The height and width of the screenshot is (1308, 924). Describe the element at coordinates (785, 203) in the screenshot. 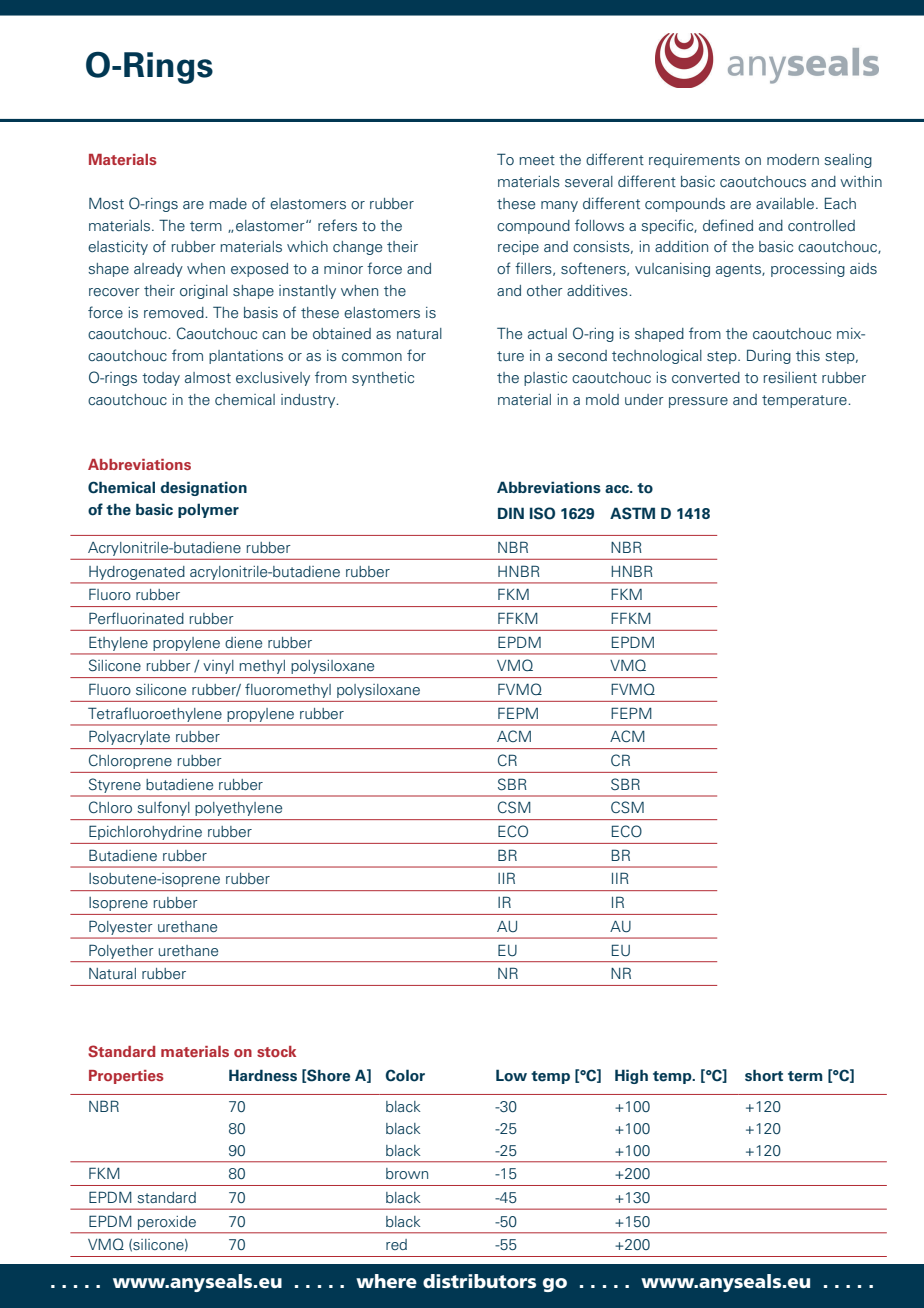

I see `available` at that location.
